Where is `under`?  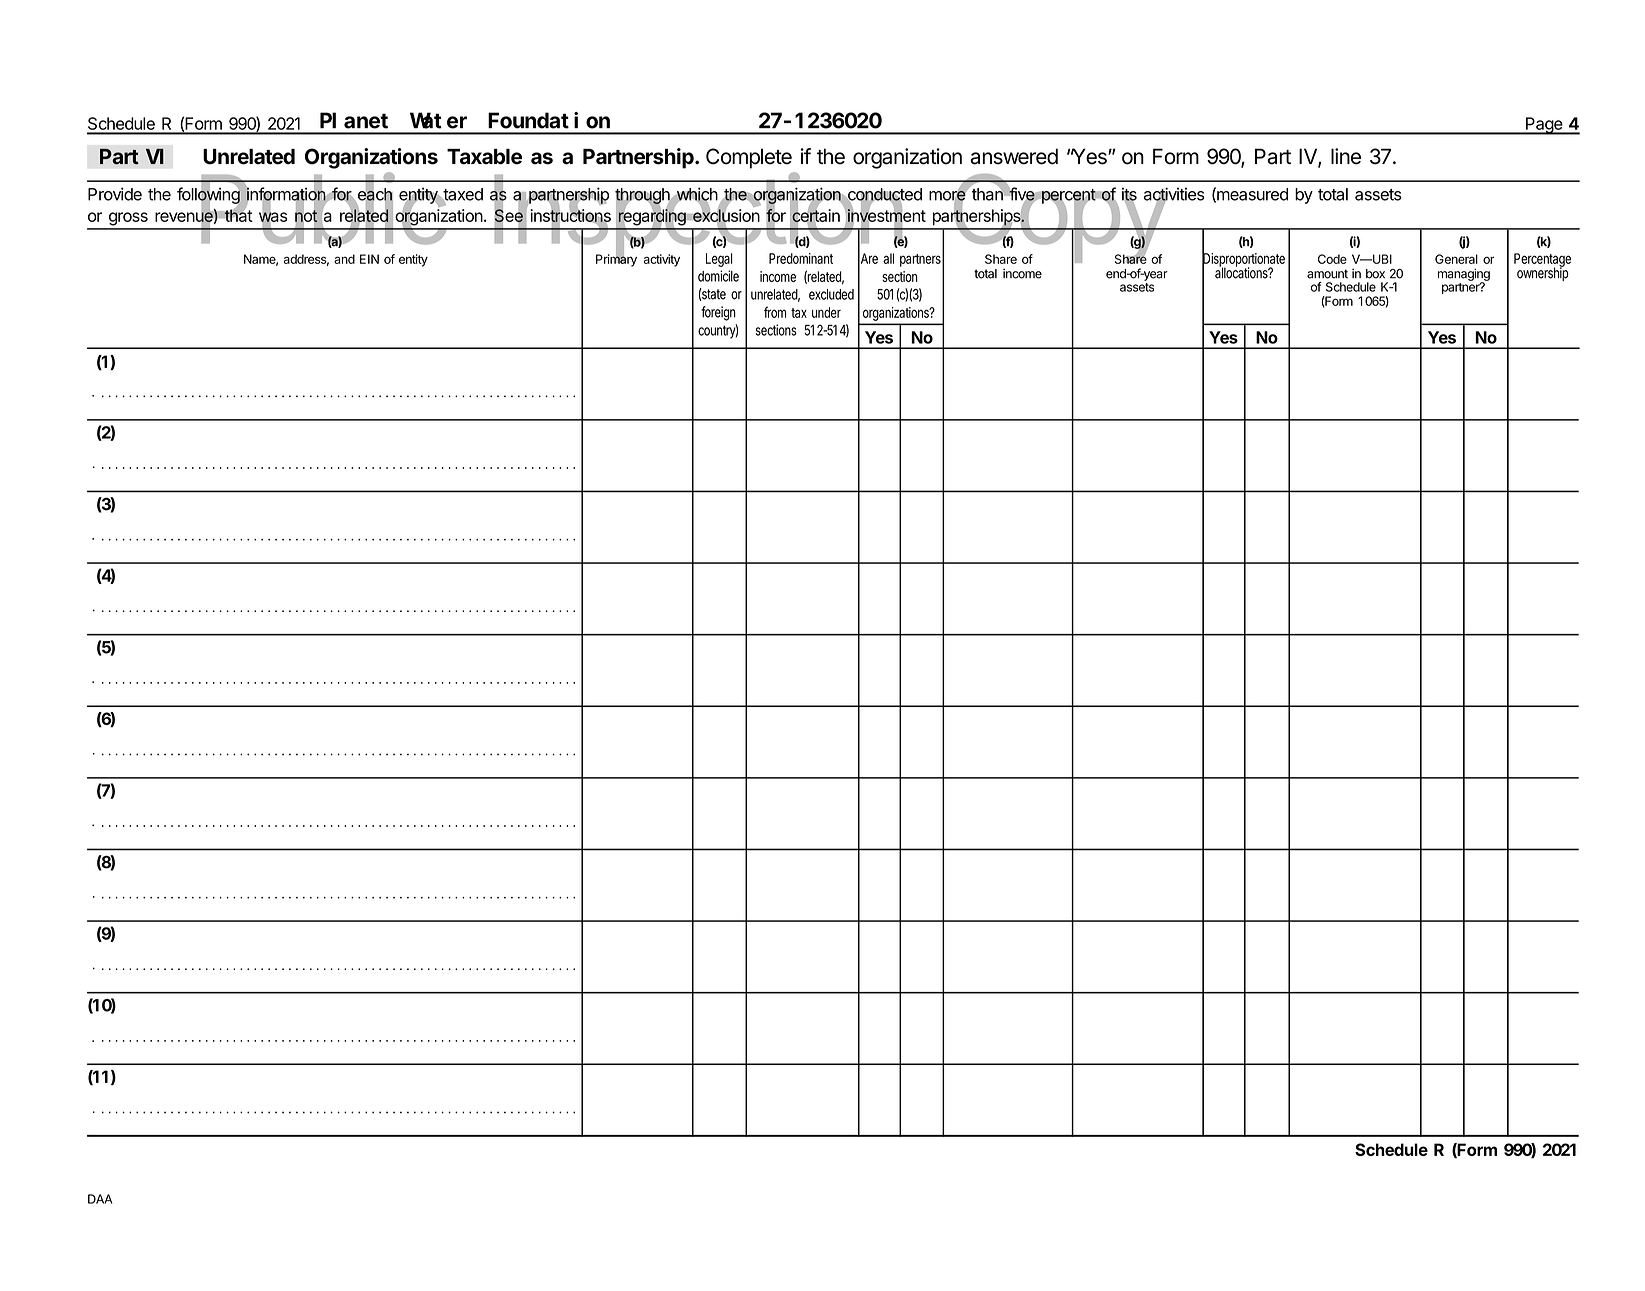
under is located at coordinates (826, 312).
